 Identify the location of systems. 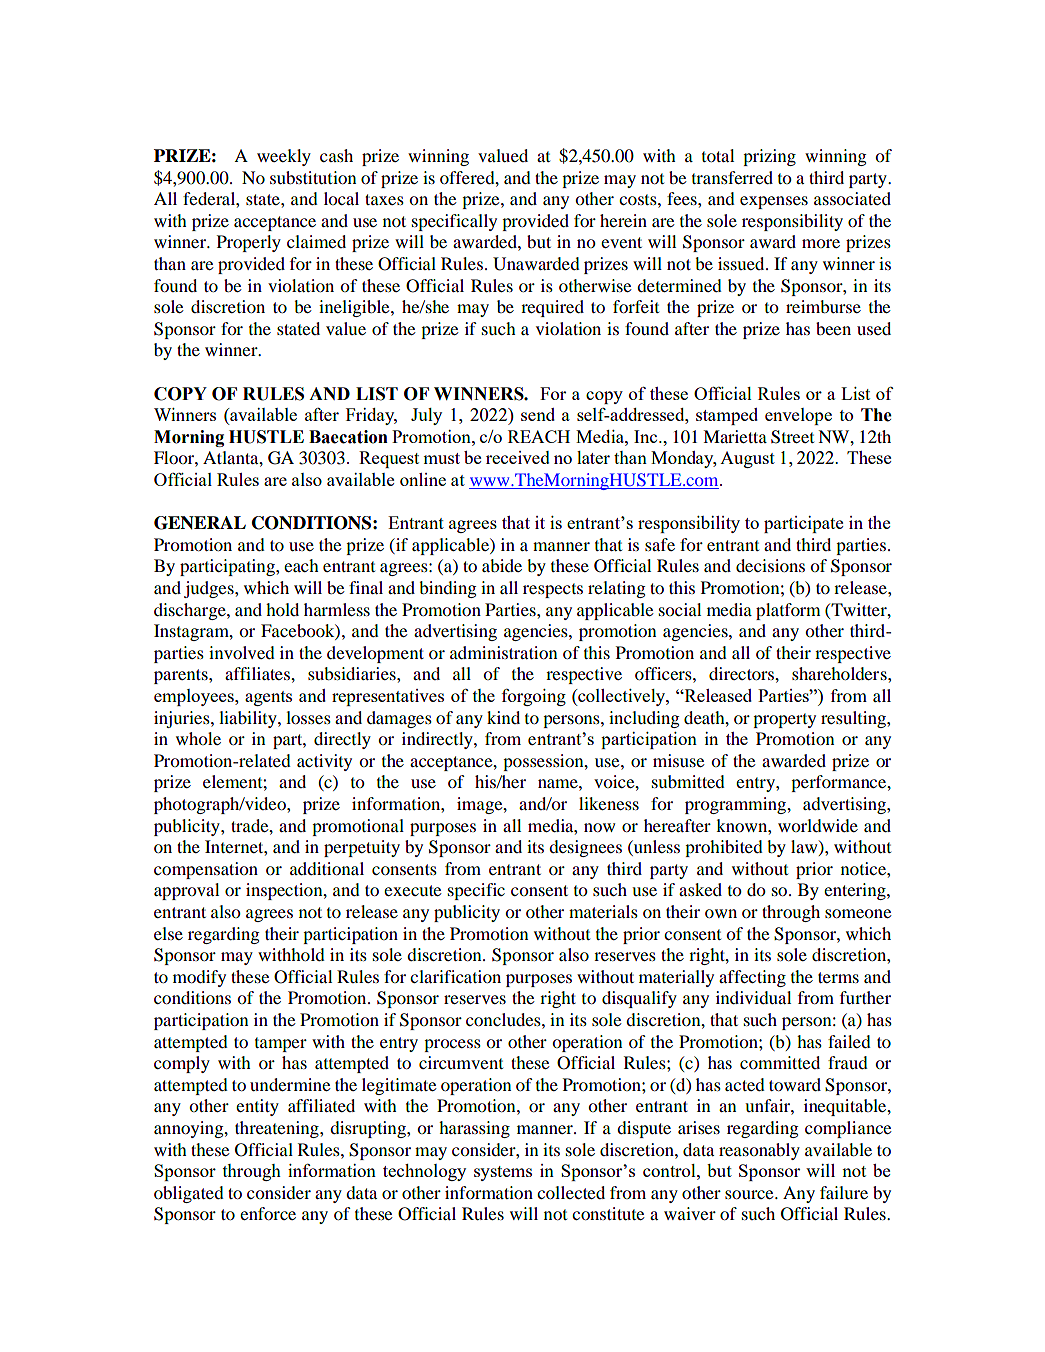
(503, 1173).
